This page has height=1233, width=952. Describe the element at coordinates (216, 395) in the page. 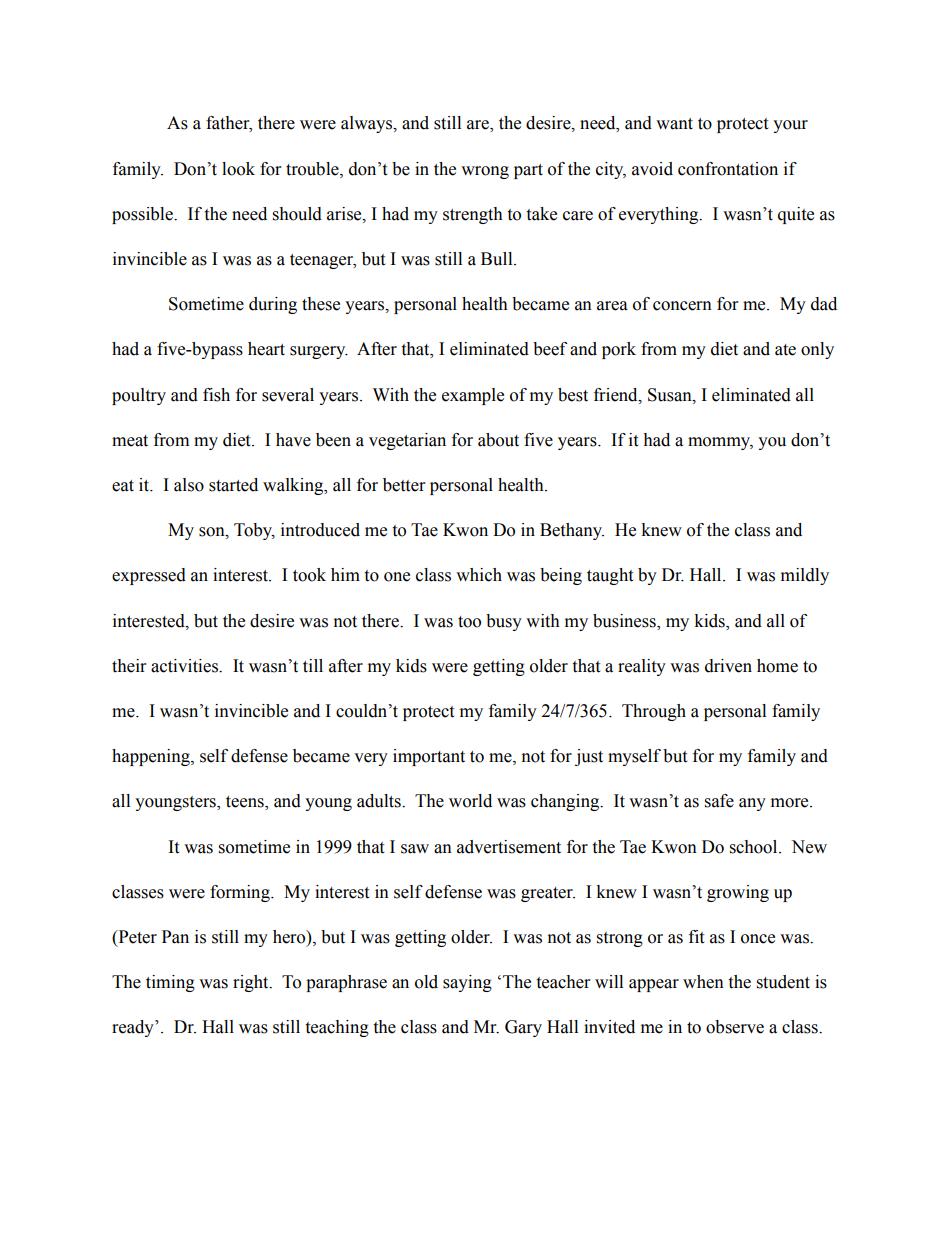

I see `fish` at that location.
